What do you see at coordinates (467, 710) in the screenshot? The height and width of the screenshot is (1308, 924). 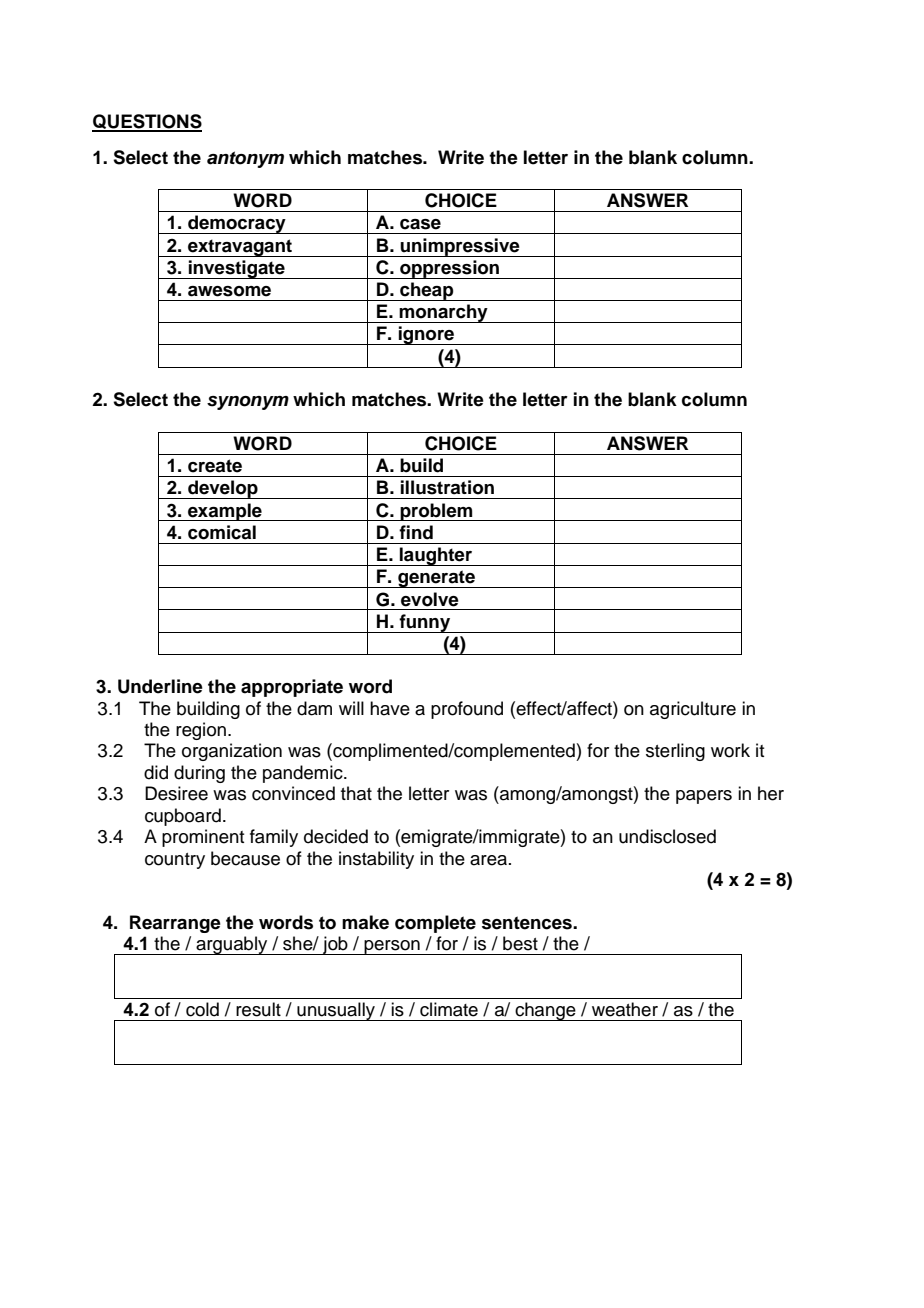 I see `profound` at bounding box center [467, 710].
